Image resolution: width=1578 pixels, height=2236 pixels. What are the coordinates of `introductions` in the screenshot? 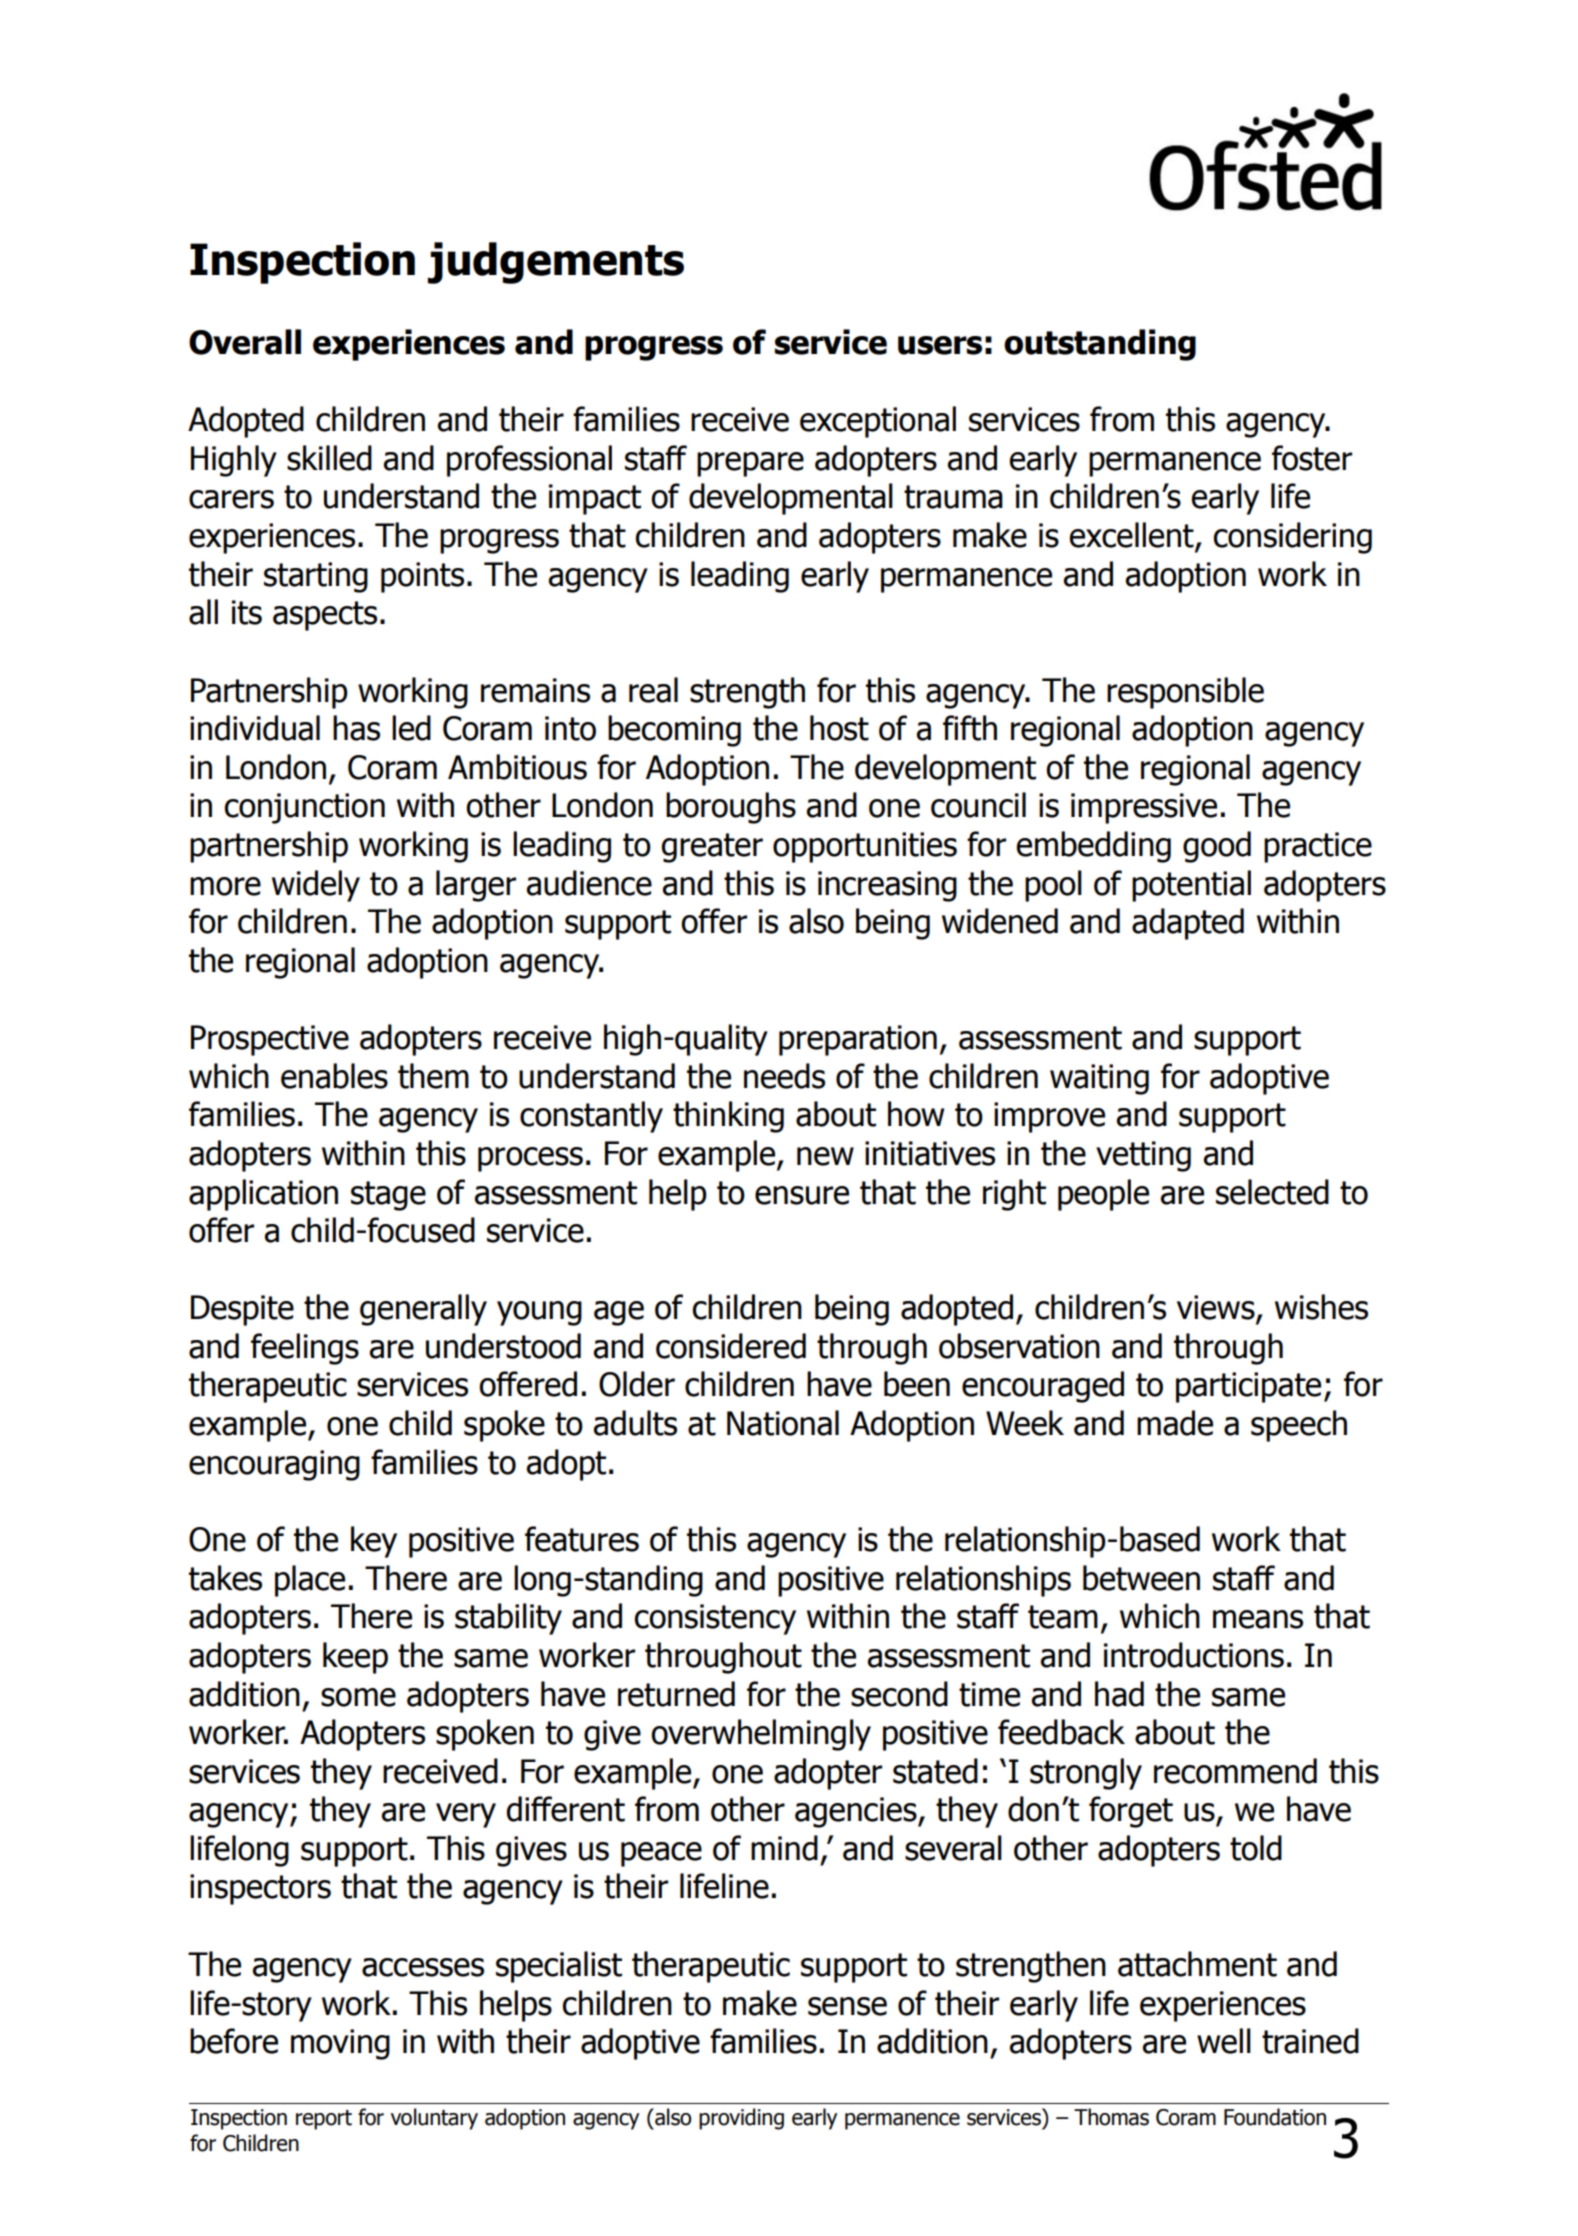 It's located at (1194, 1655).
